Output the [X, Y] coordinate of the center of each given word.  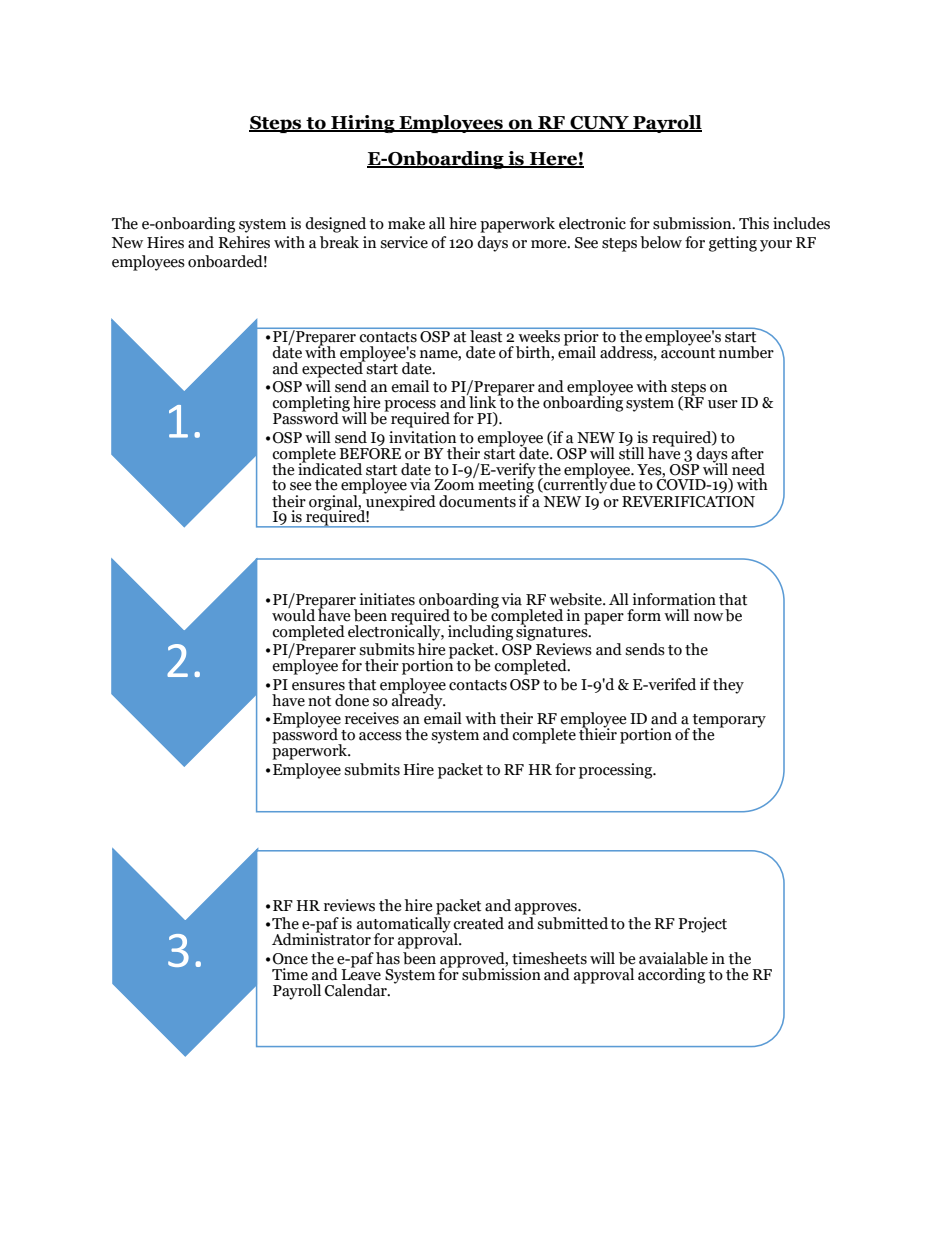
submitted [572, 923]
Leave [361, 973]
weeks [539, 335]
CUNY [599, 124]
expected [333, 369]
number [746, 352]
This [754, 223]
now [708, 617]
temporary [729, 722]
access [380, 736]
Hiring [363, 124]
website [576, 599]
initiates [387, 599]
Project [702, 925]
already [418, 700]
